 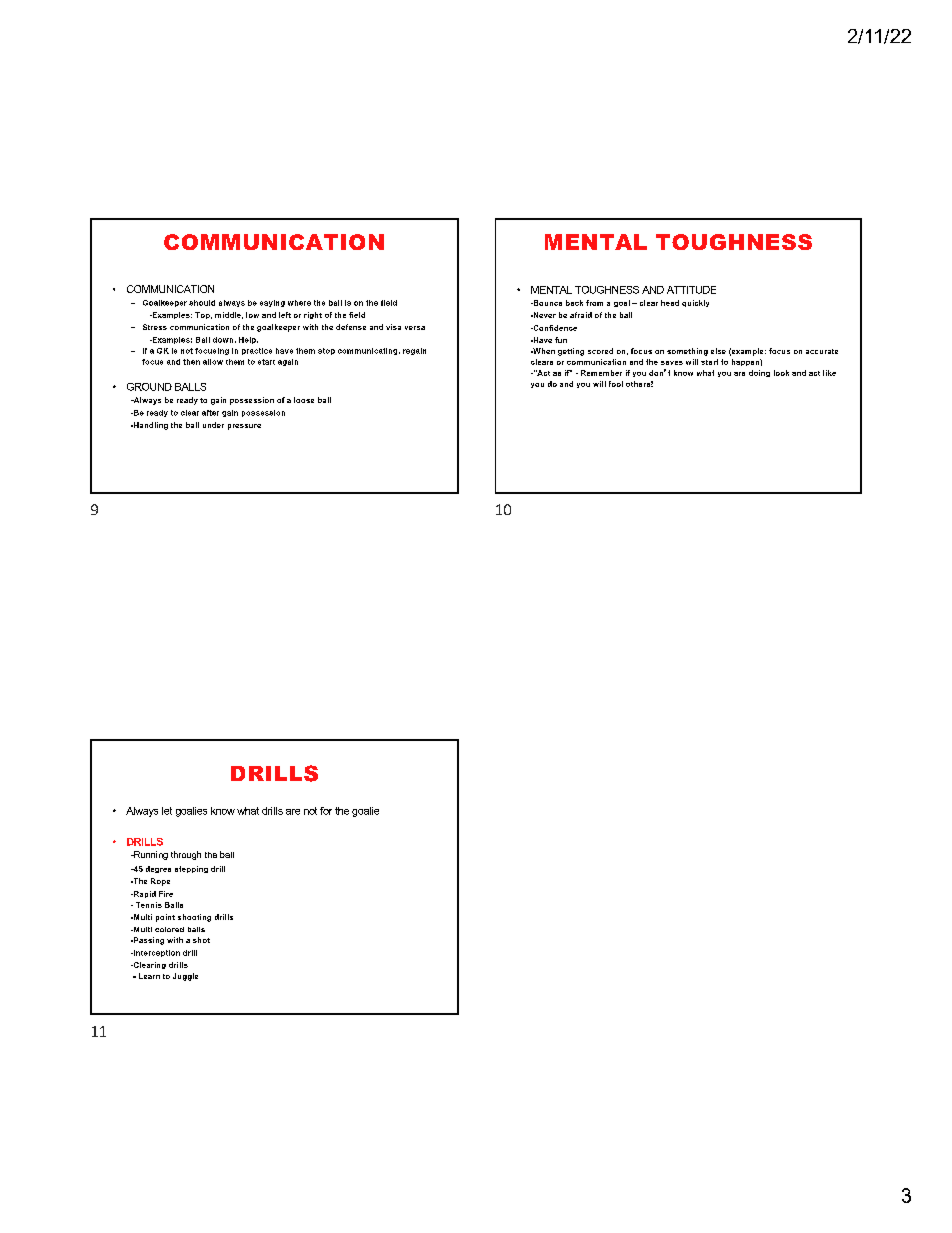 I want to click on loose, so click(x=304, y=400).
